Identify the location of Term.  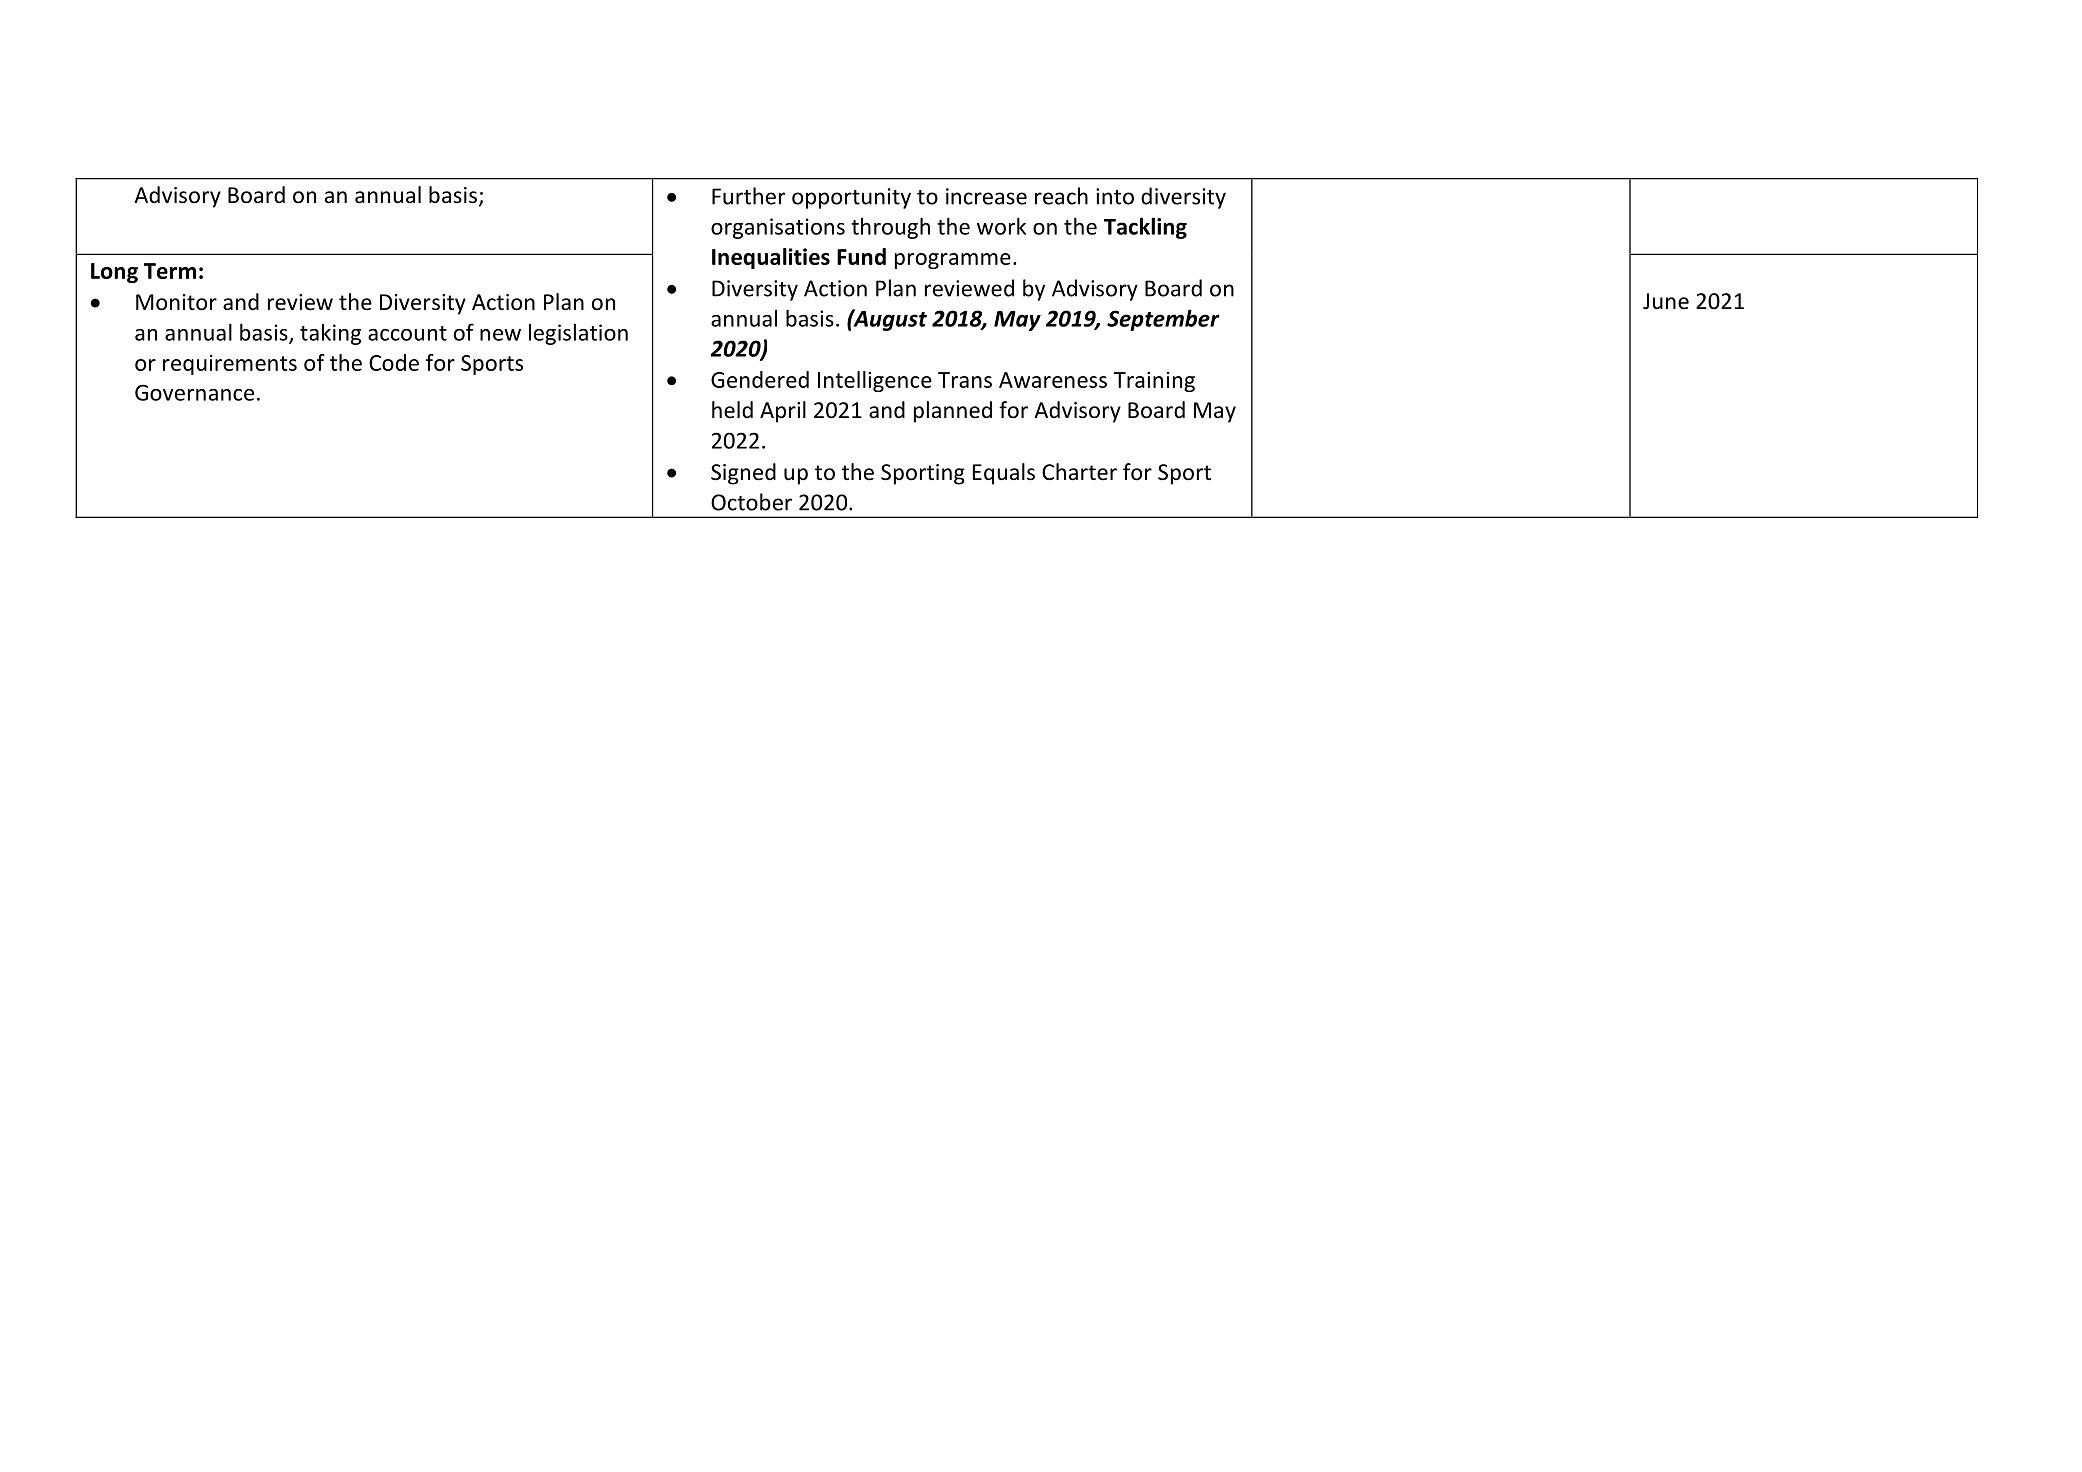
(170, 271).
